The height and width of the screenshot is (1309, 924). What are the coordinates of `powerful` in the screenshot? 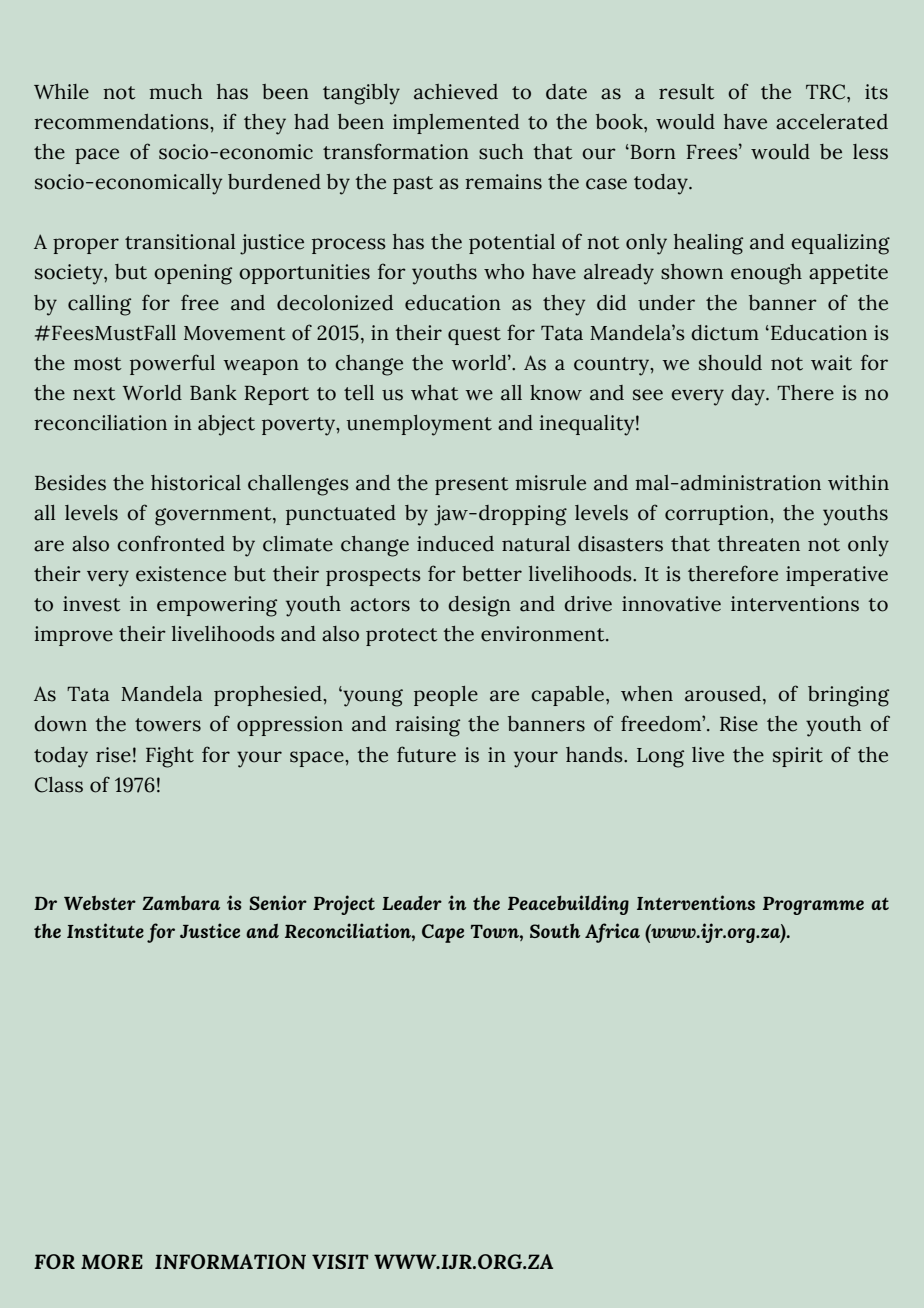 It's located at (172, 364).
